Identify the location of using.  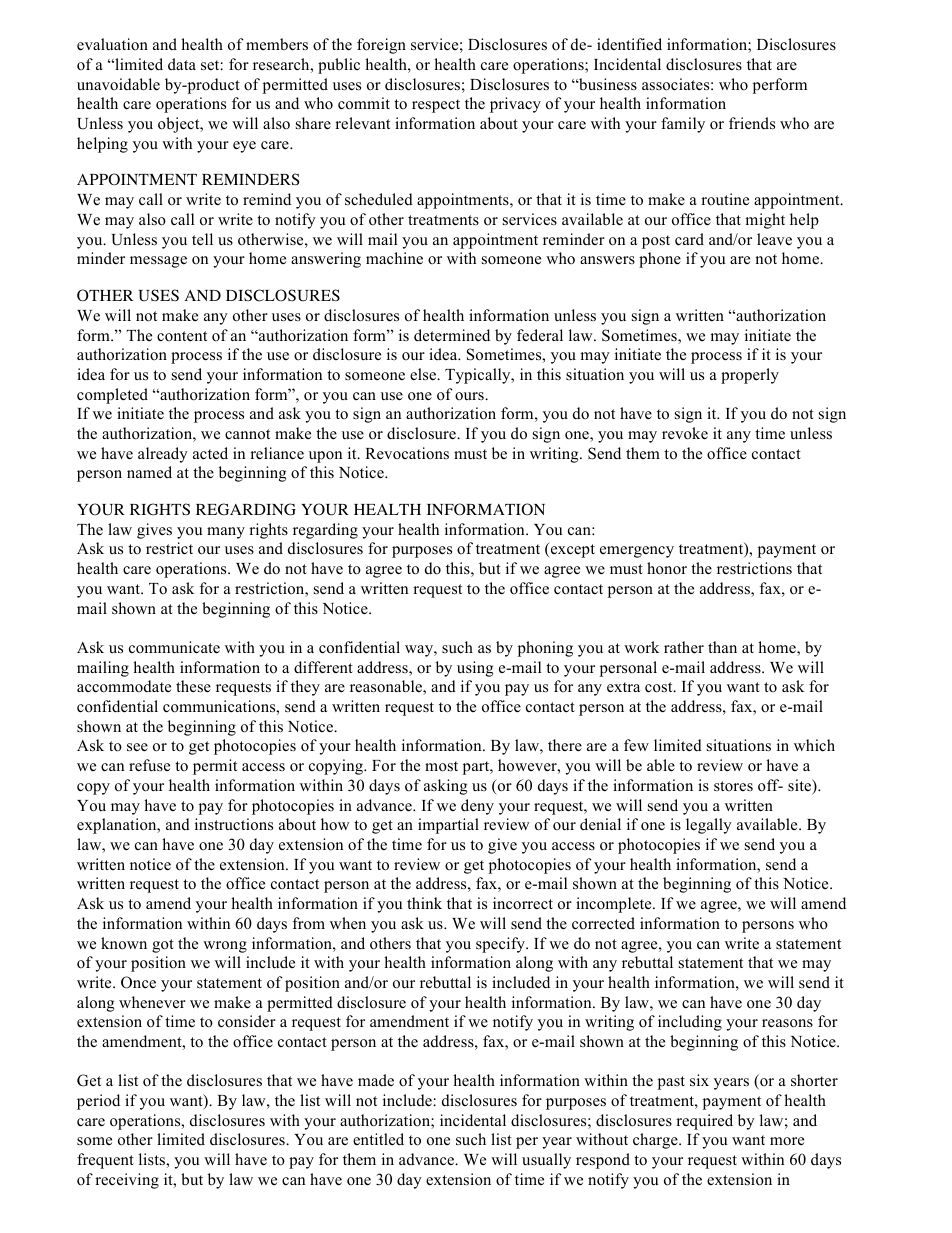
(475, 669).
